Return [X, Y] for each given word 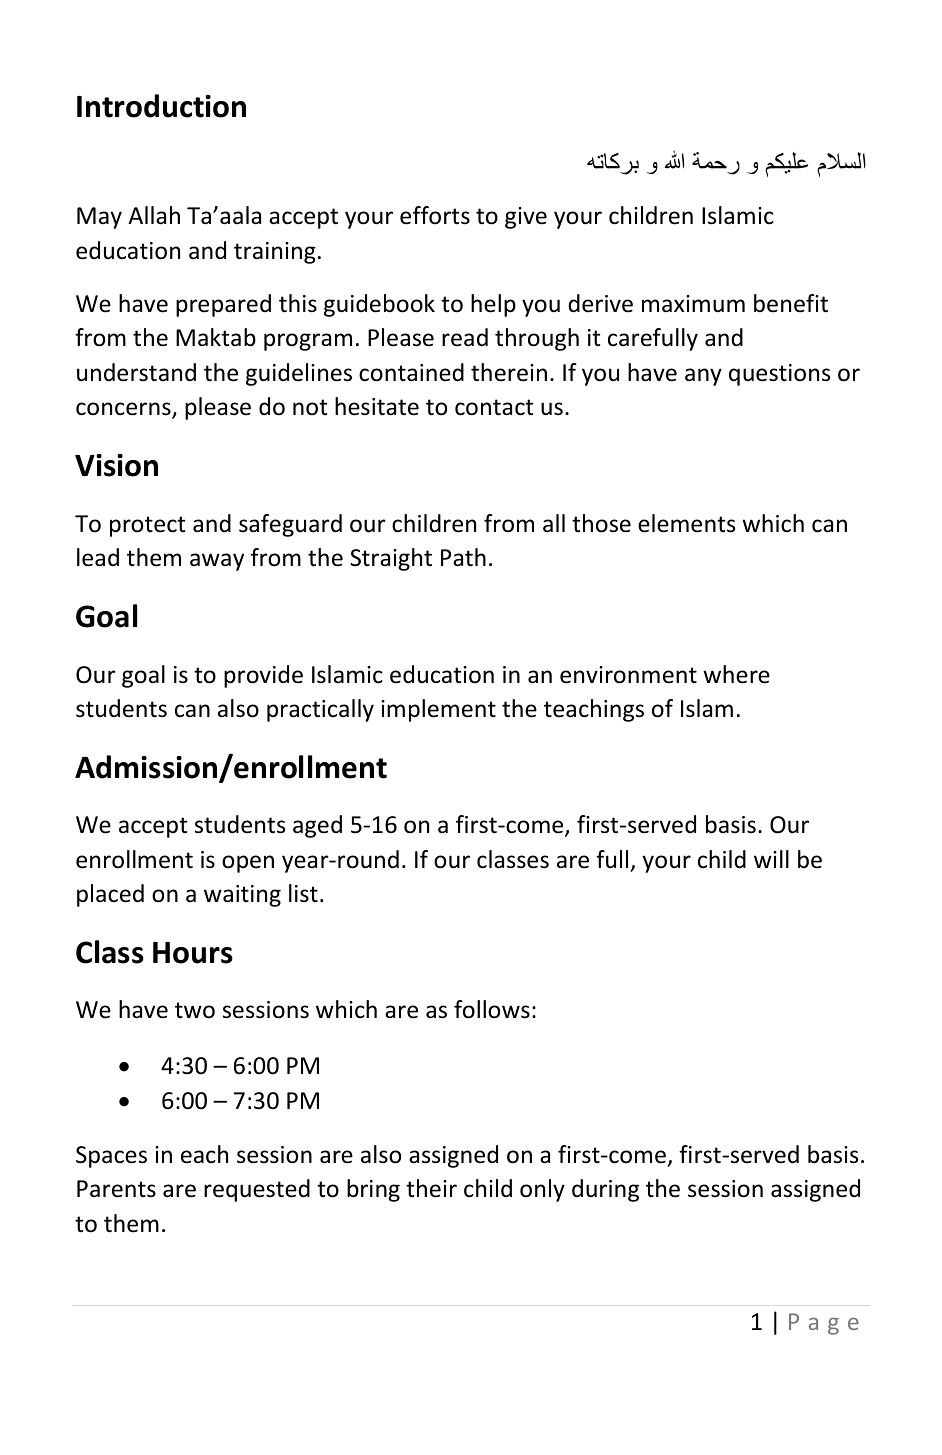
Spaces [111, 1157]
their [431, 1188]
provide [263, 676]
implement [438, 710]
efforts [435, 215]
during [605, 1190]
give [526, 218]
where [736, 674]
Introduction [161, 106]
